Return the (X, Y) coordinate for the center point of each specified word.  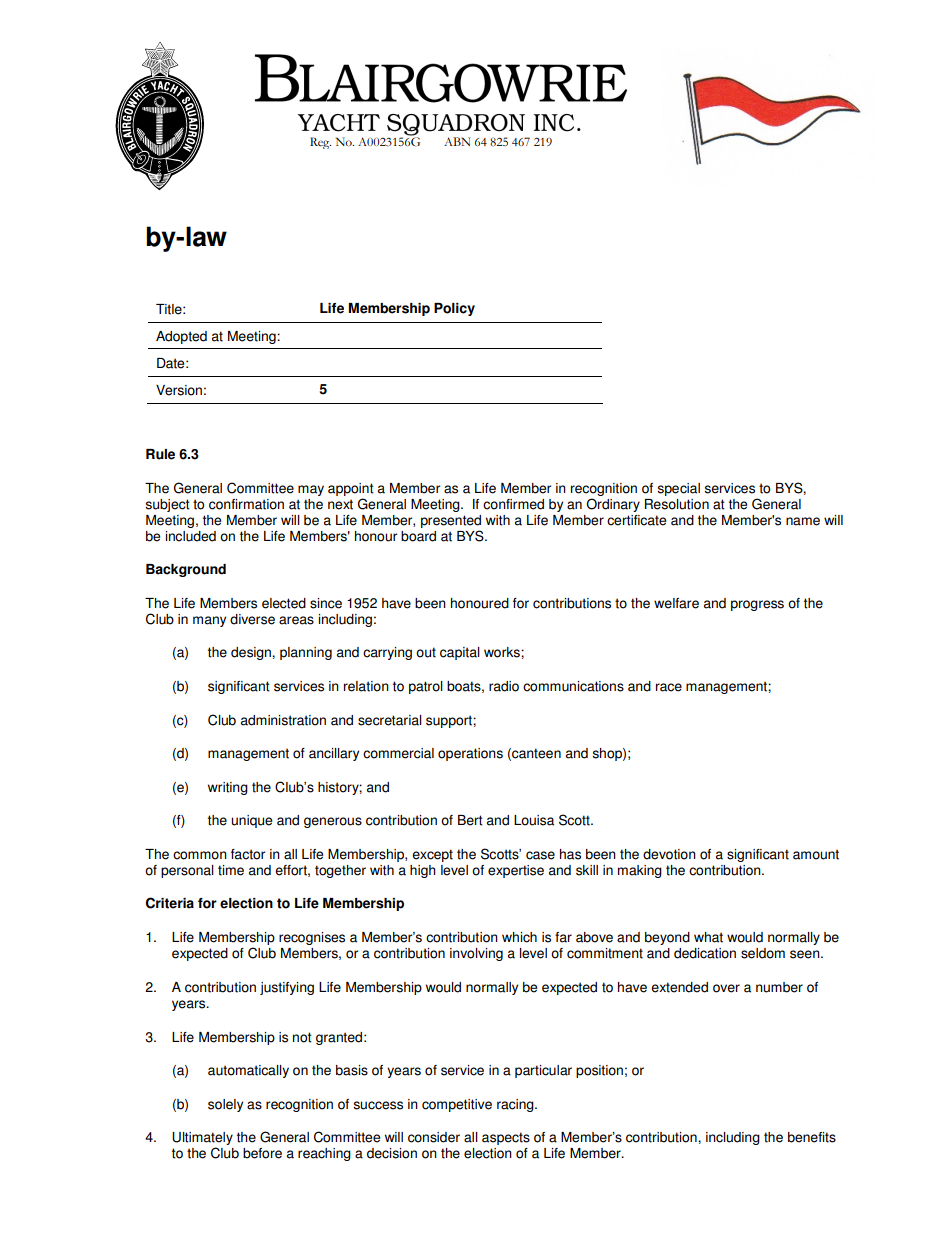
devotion (669, 854)
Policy (454, 309)
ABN (457, 141)
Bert (470, 820)
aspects (506, 1138)
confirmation (246, 504)
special (679, 489)
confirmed (513, 504)
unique (251, 821)
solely (225, 1105)
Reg (320, 143)
